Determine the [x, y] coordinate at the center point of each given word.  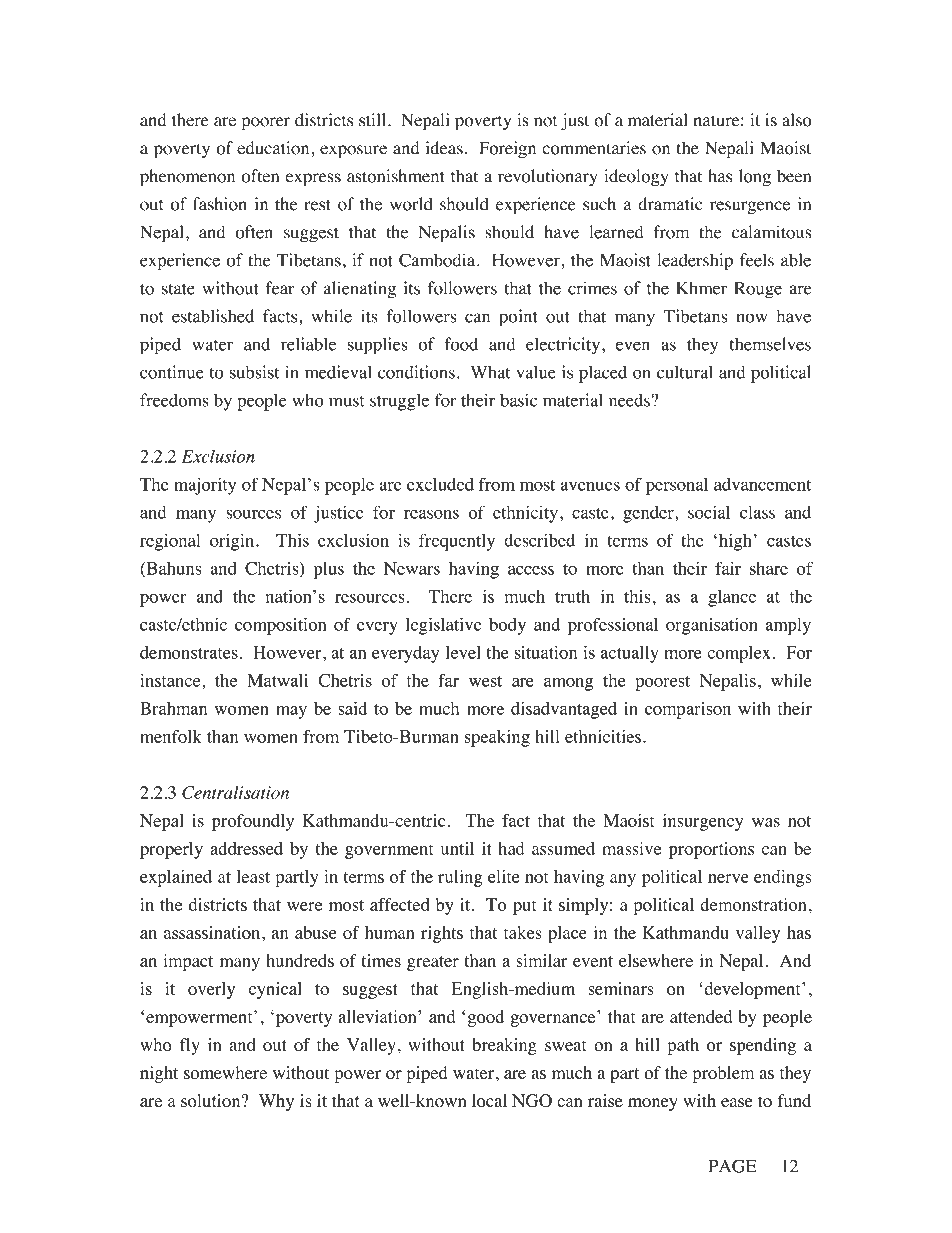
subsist [254, 372]
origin [233, 542]
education [274, 148]
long [755, 178]
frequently [457, 542]
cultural [685, 372]
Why [276, 1102]
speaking [497, 738]
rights [442, 934]
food [461, 344]
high [735, 542]
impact [188, 962]
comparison [688, 710]
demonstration [753, 904]
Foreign [507, 150]
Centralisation [235, 792]
